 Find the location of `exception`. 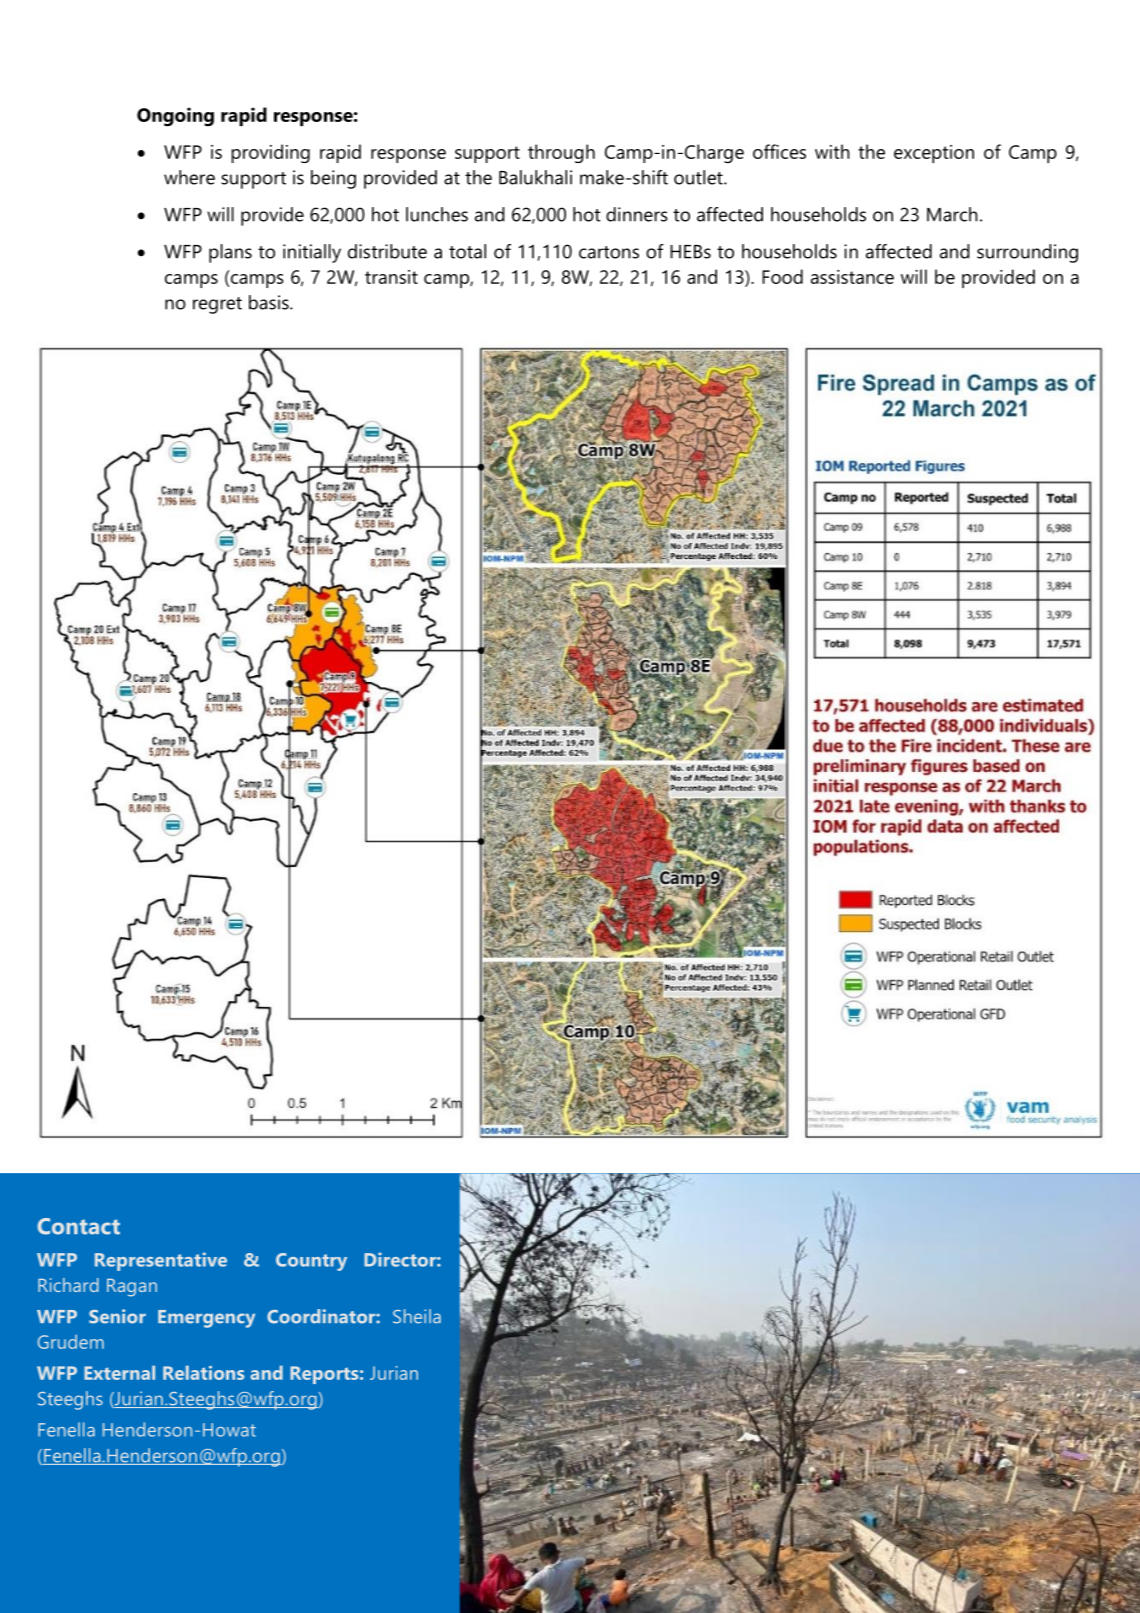

exception is located at coordinates (934, 154).
